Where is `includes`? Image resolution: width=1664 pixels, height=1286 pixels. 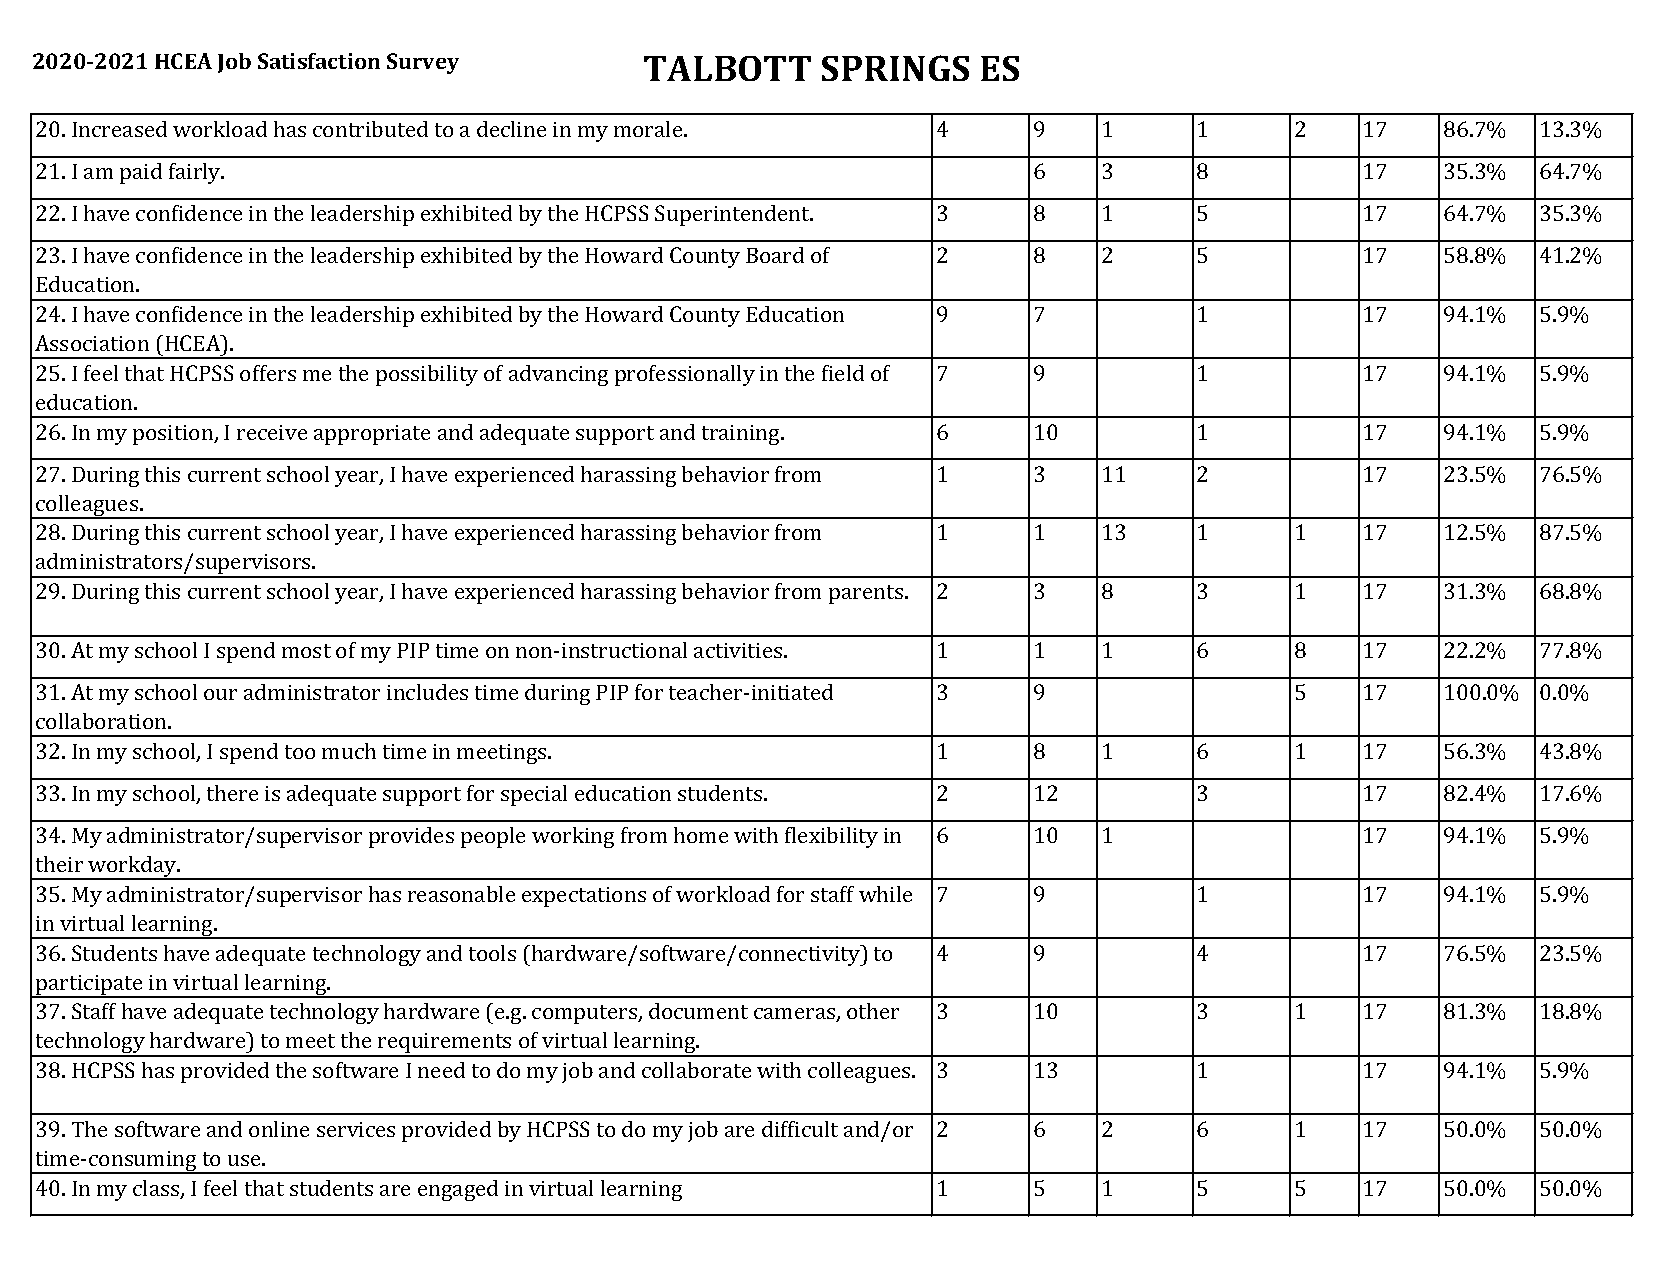
includes is located at coordinates (427, 692).
